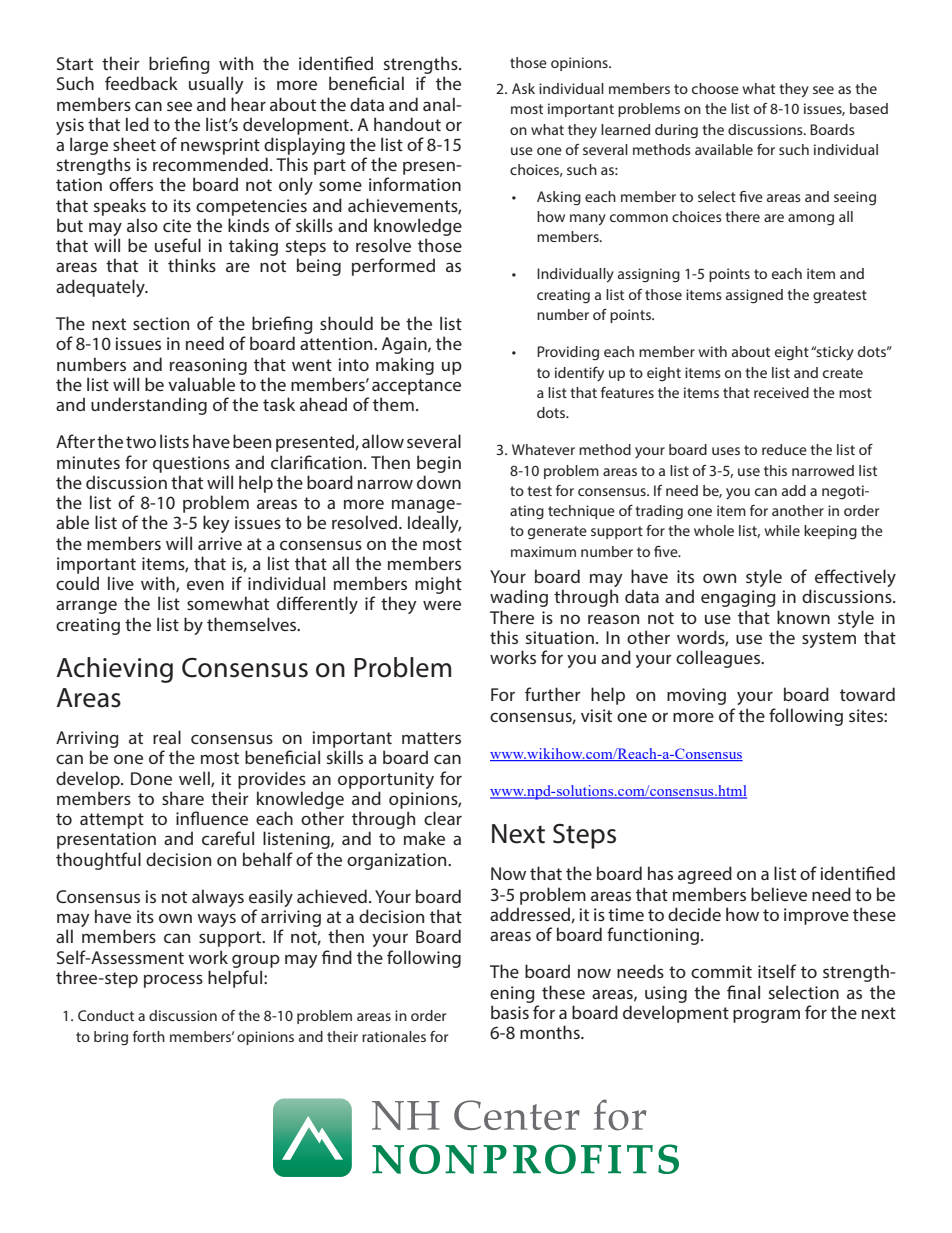 The width and height of the screenshot is (952, 1233). I want to click on performed, so click(393, 267).
